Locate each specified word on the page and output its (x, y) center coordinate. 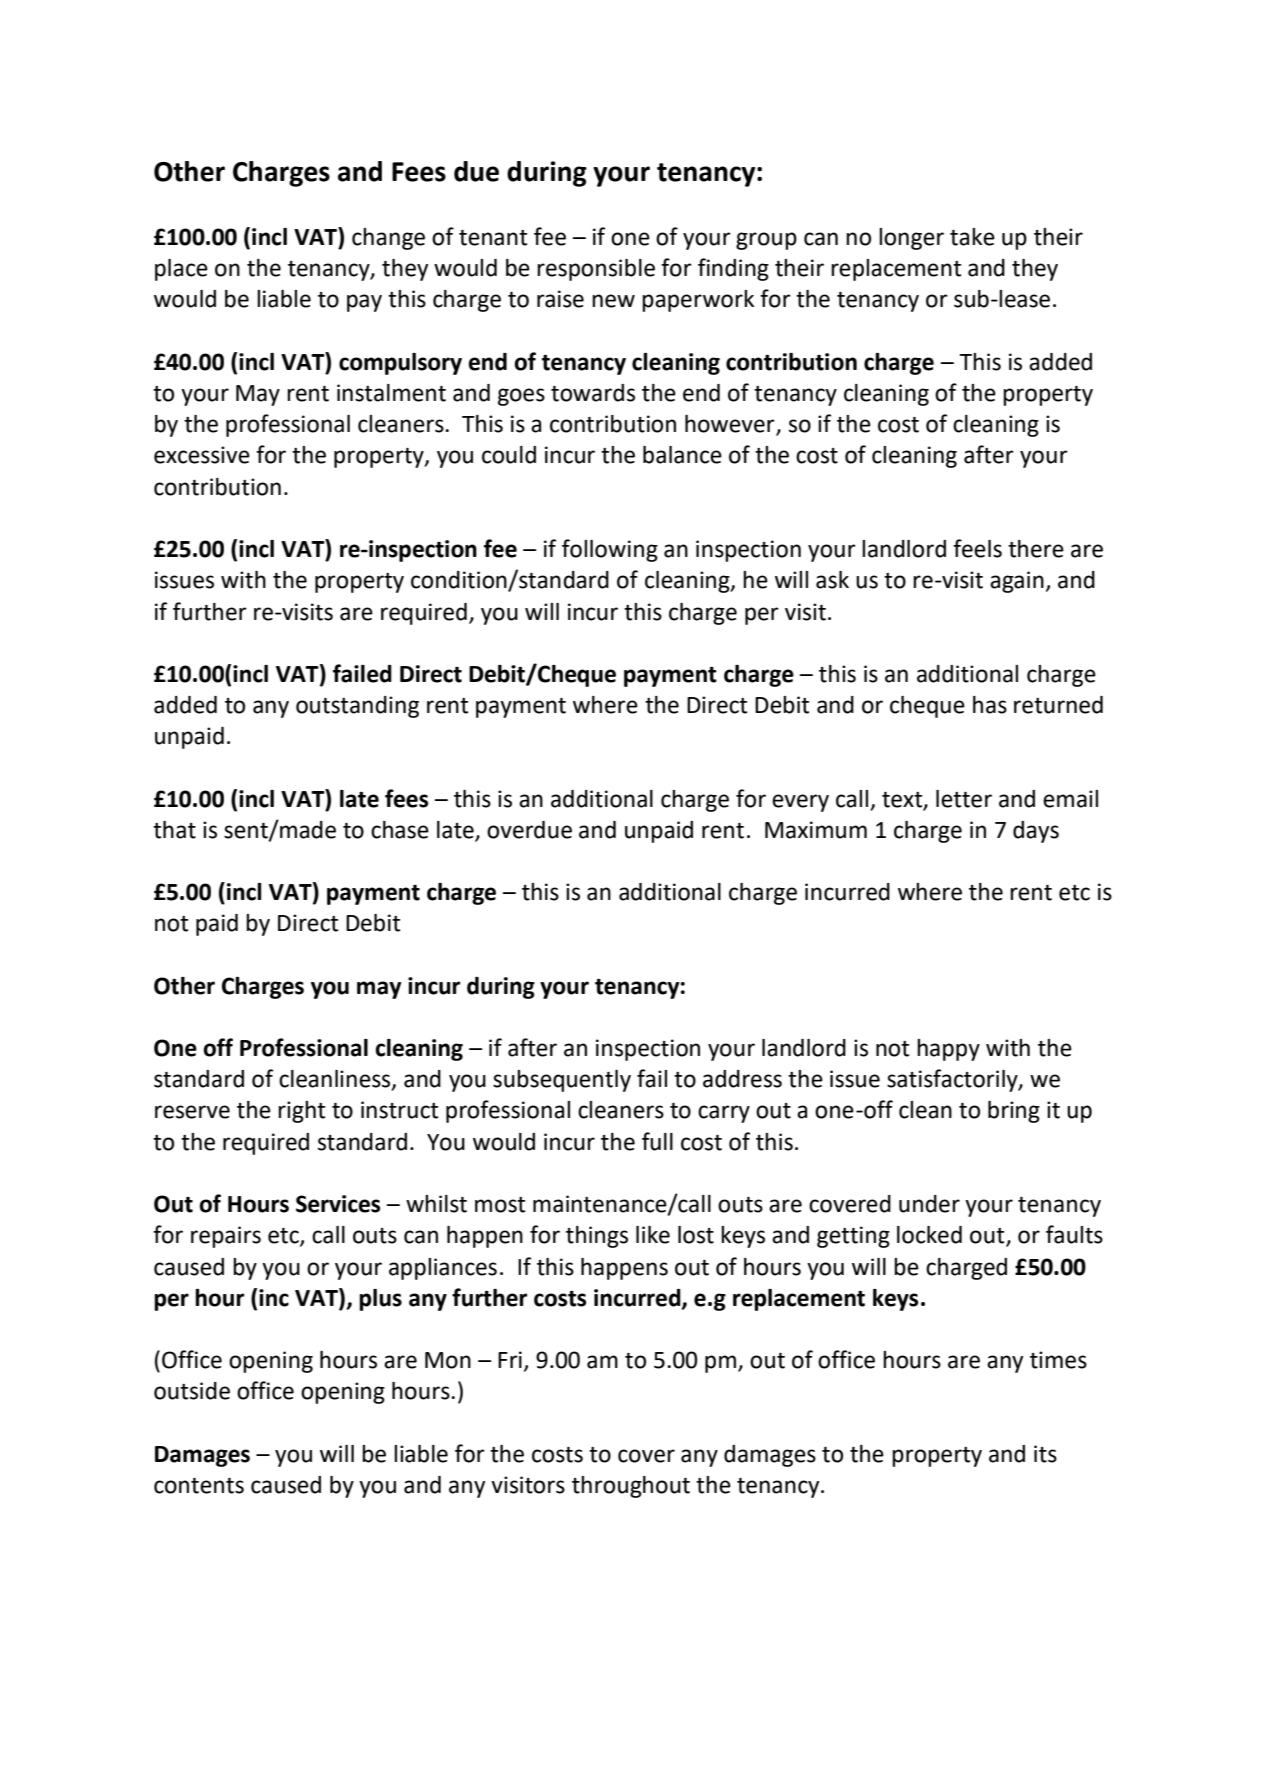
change (388, 239)
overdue (529, 830)
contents (199, 1486)
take (972, 237)
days (1036, 832)
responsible (596, 270)
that (174, 830)
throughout (631, 1487)
